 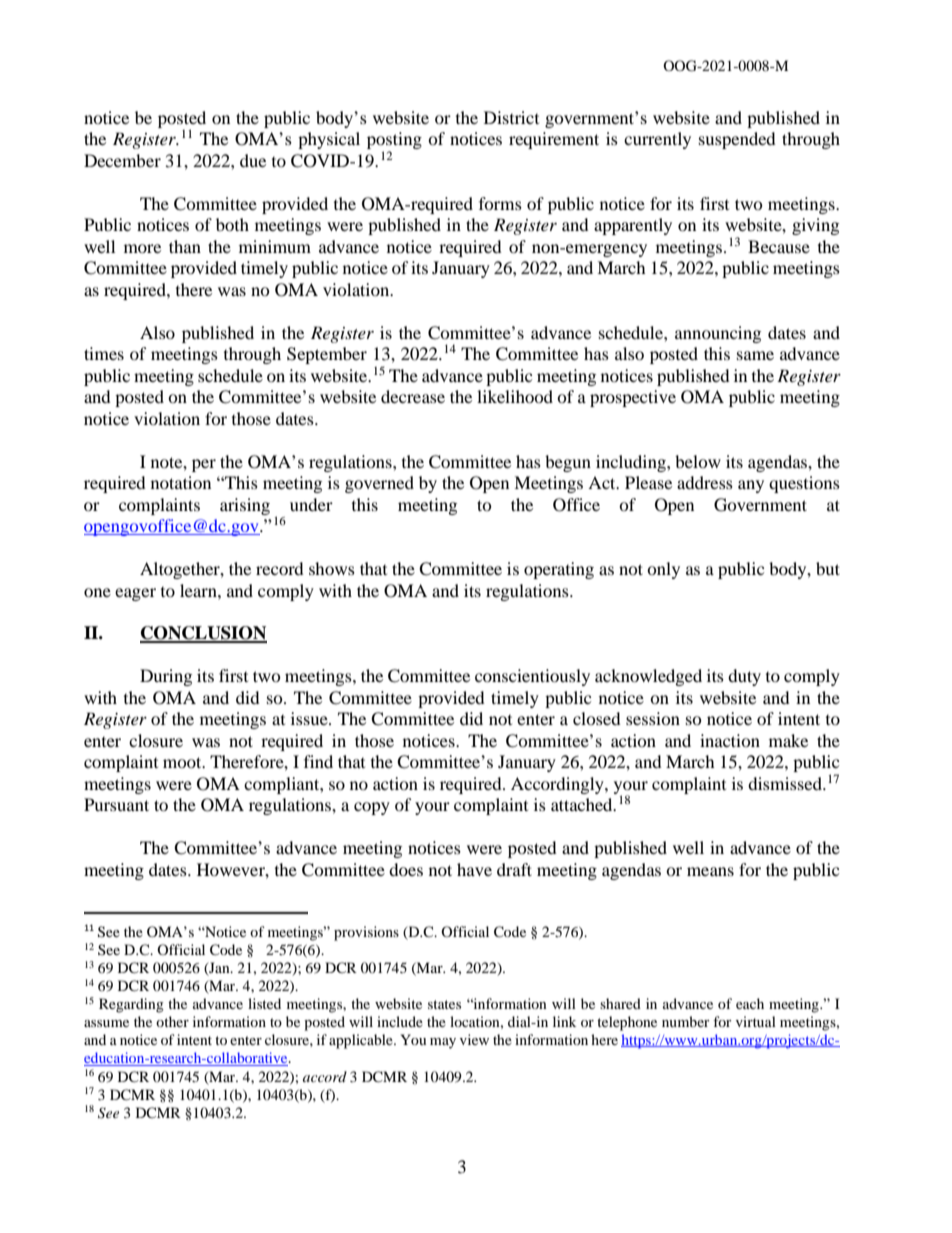 What do you see at coordinates (532, 677) in the screenshot?
I see `conscientiously` at bounding box center [532, 677].
